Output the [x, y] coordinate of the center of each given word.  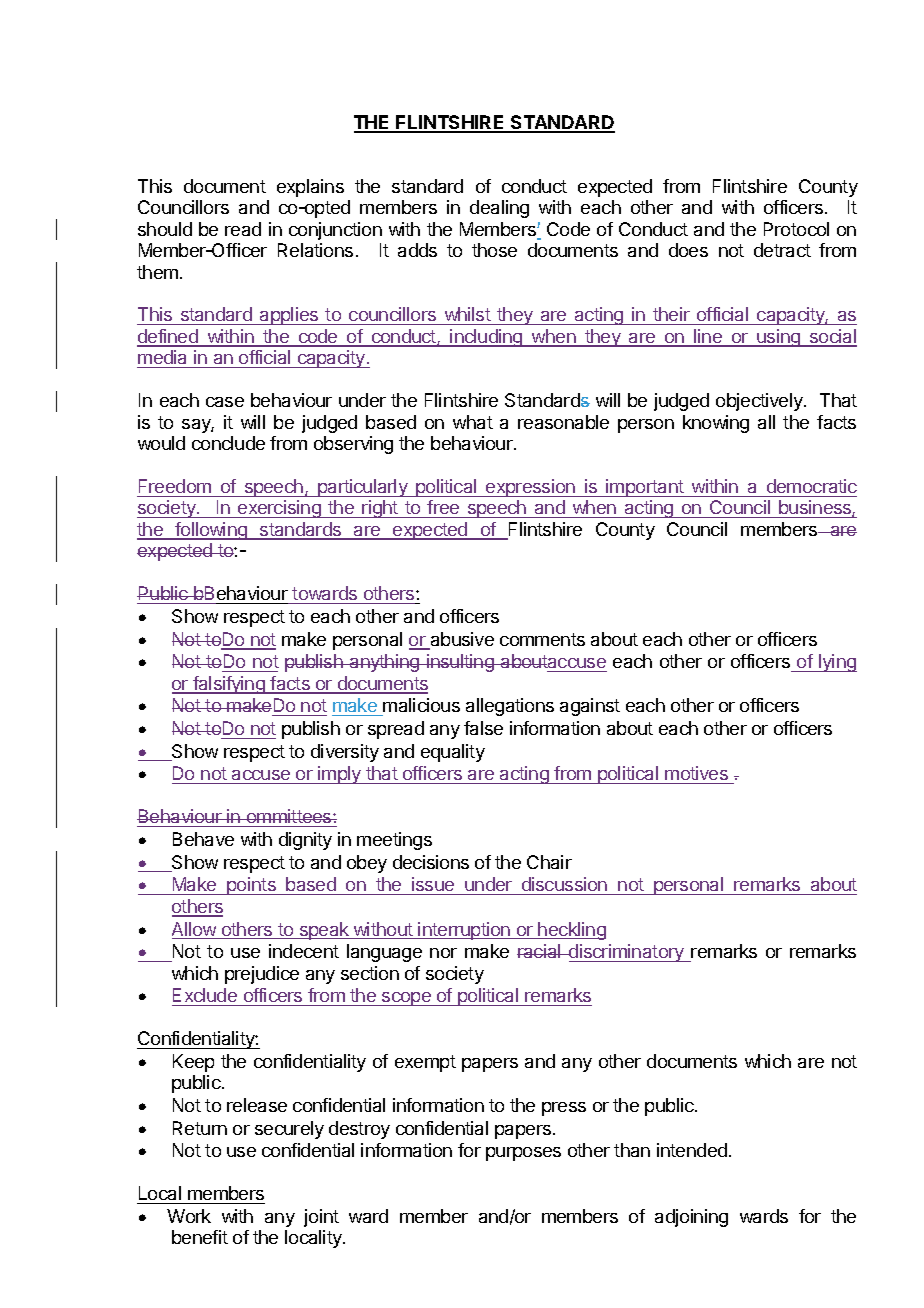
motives [696, 775]
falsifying [229, 685]
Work [189, 1216]
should [165, 229]
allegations [510, 707]
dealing [499, 209]
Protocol [796, 229]
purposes [523, 1154]
